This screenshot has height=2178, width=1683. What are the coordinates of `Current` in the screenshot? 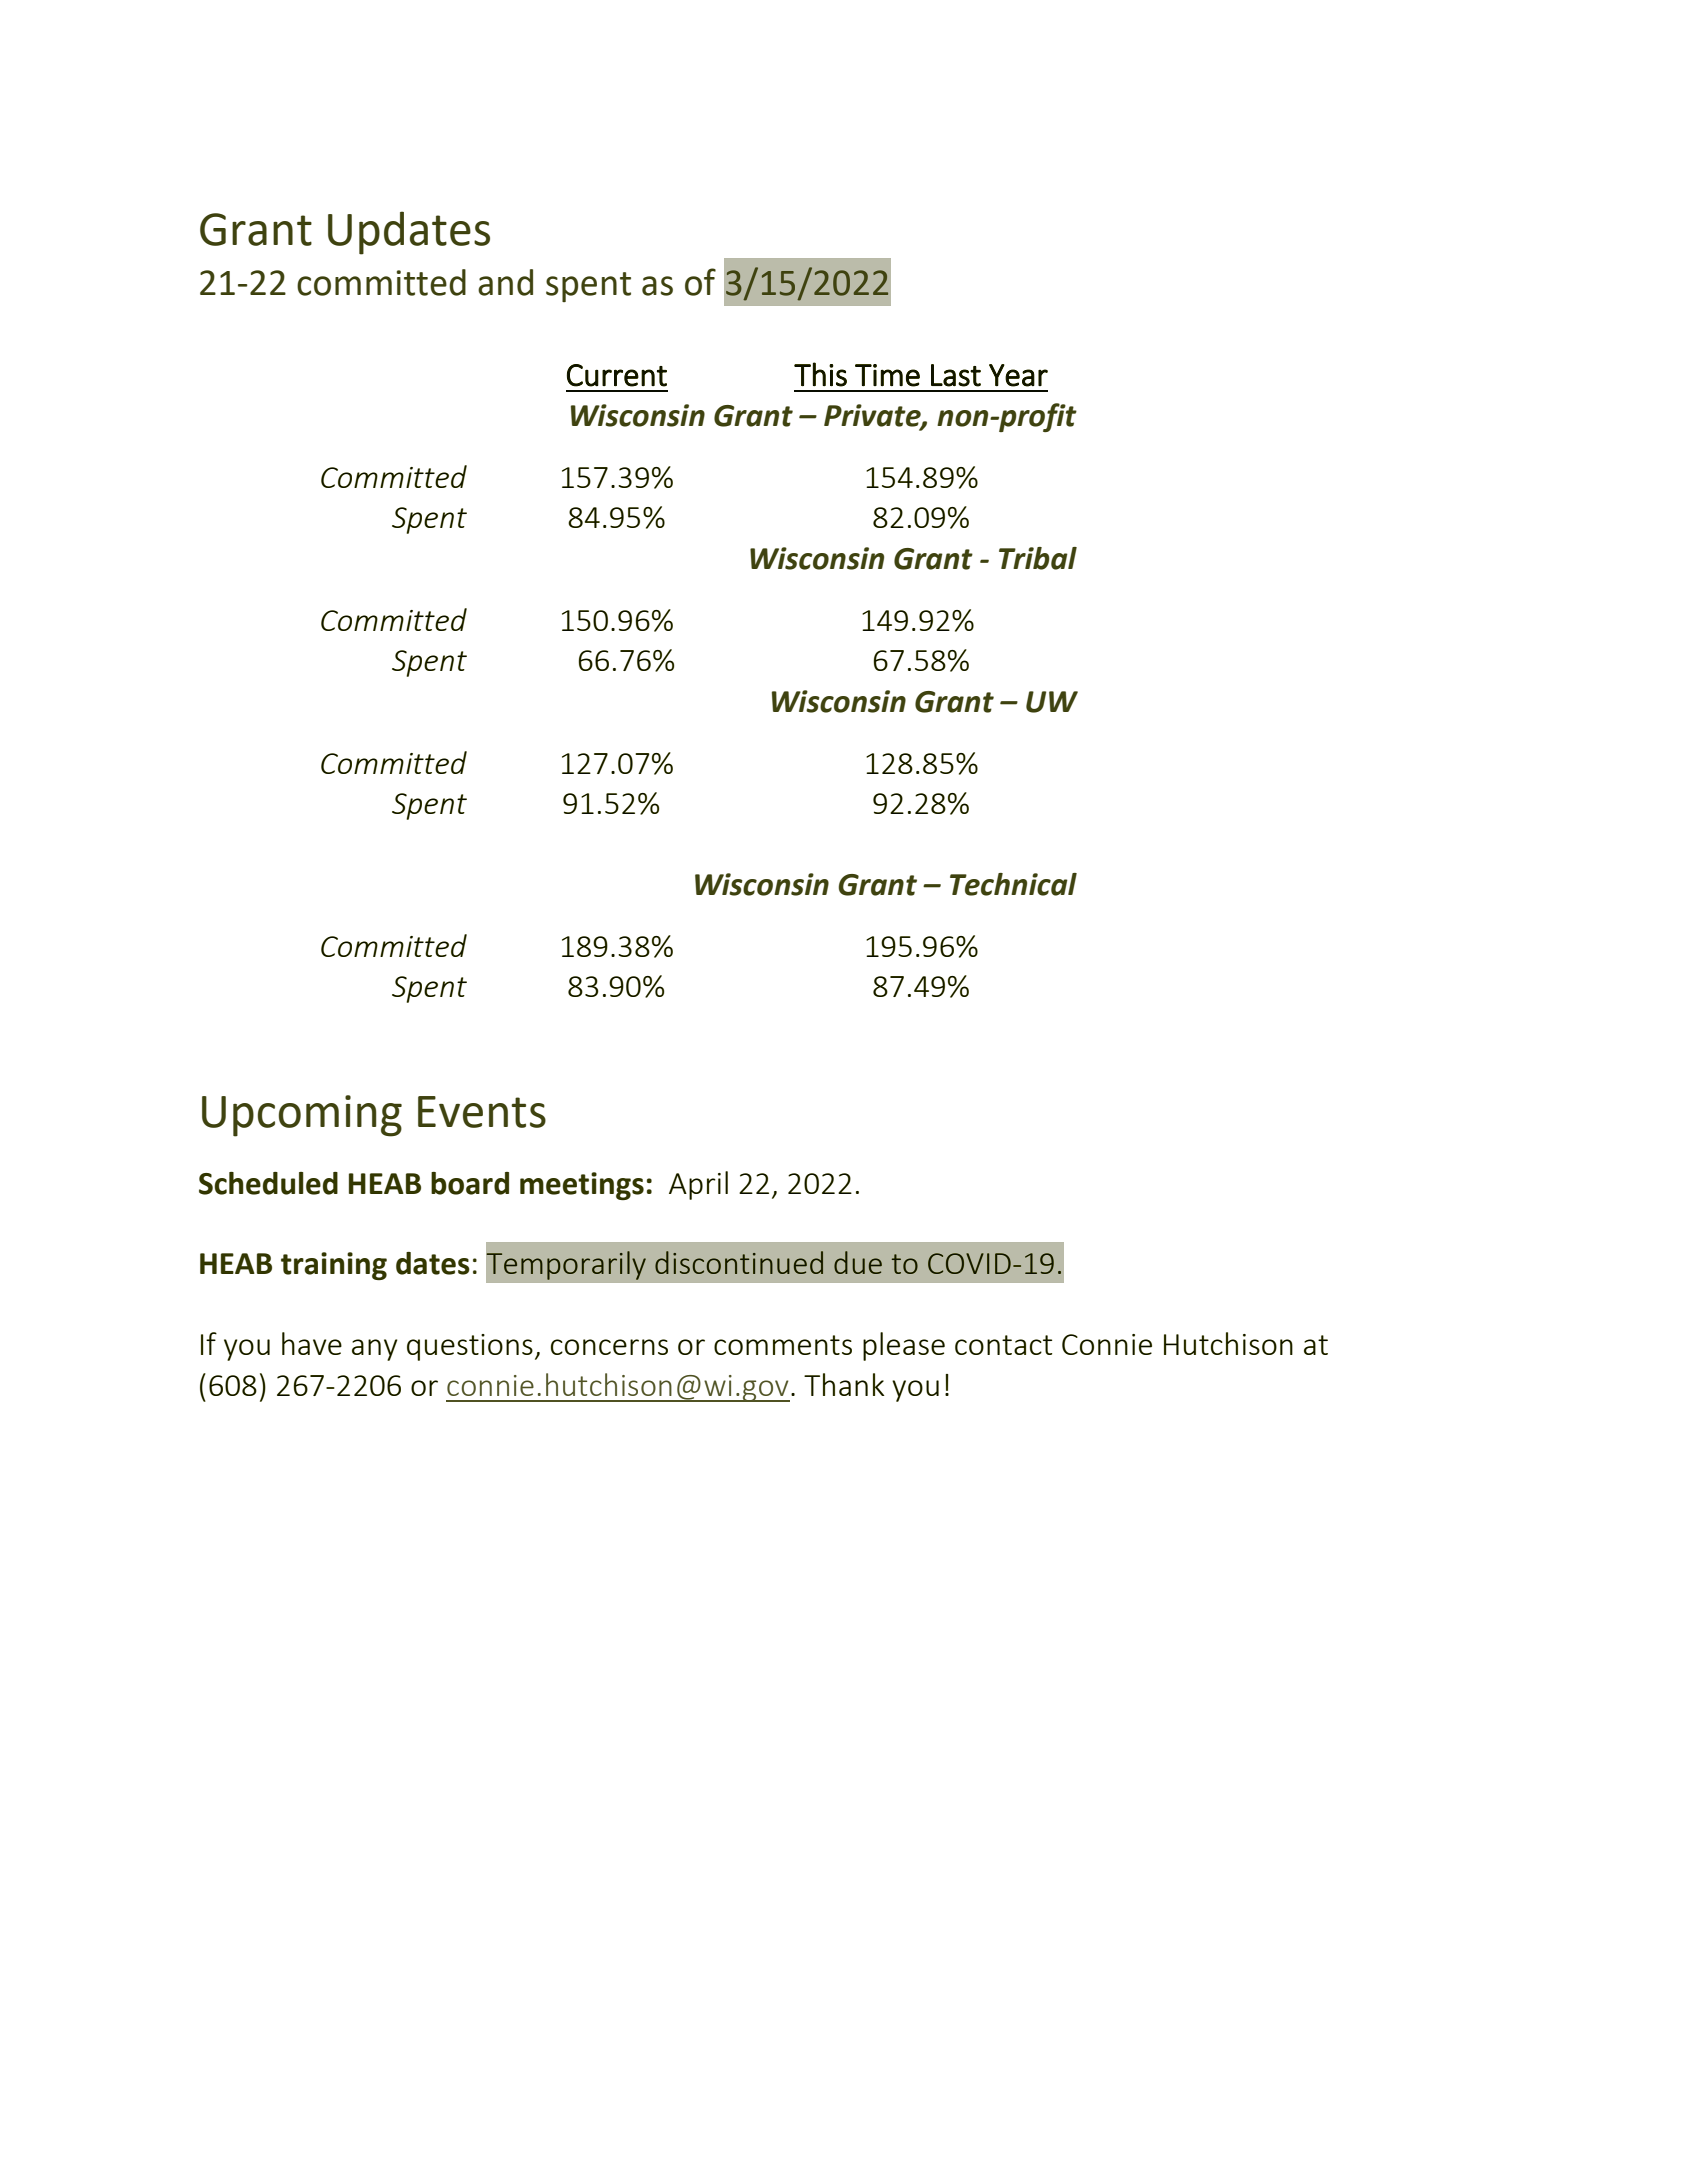 It's located at (617, 375).
